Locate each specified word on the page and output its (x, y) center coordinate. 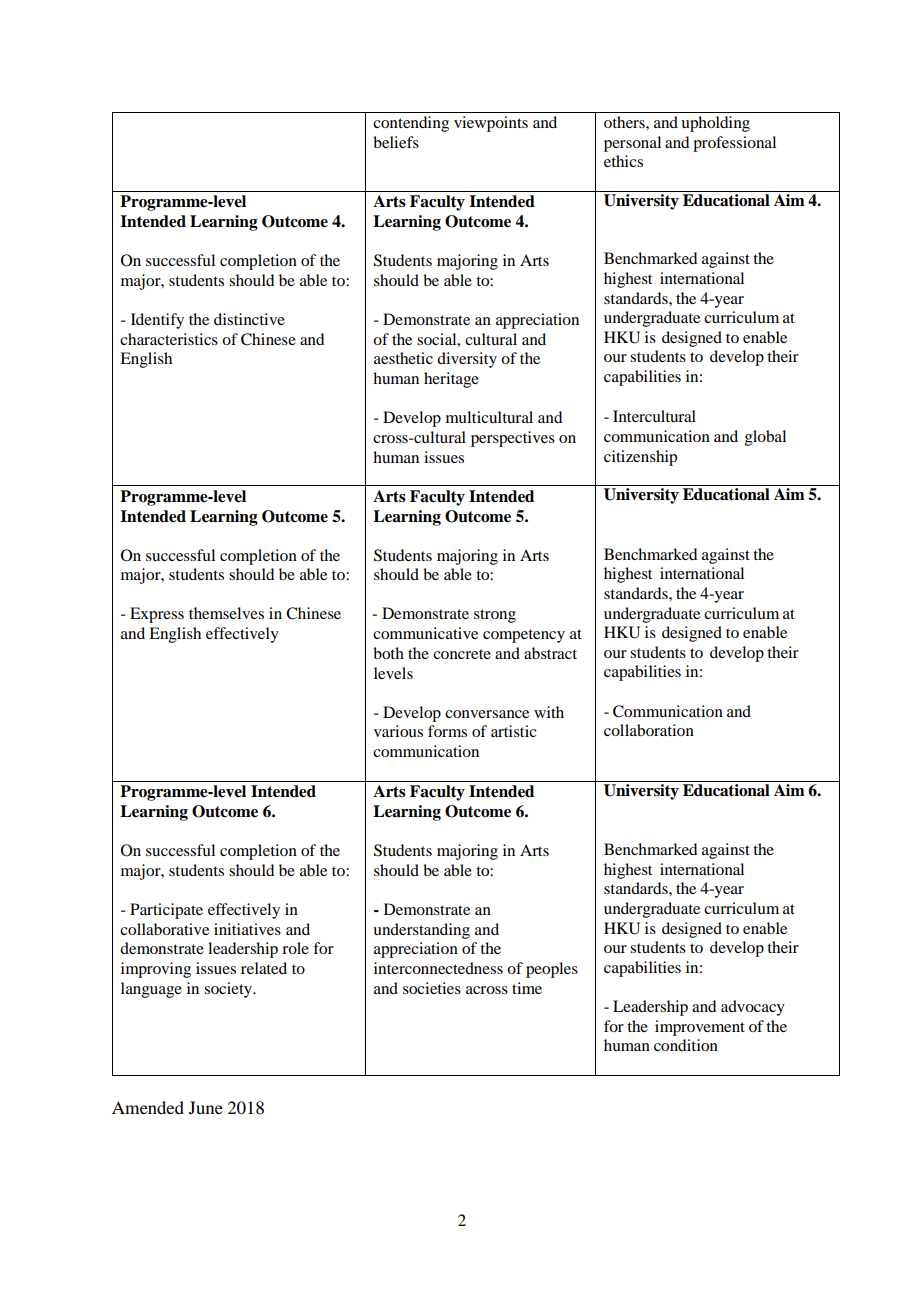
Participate (166, 911)
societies (432, 988)
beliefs (396, 142)
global (765, 438)
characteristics (169, 339)
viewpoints (491, 124)
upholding (715, 124)
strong (495, 616)
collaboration (649, 730)
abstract (550, 653)
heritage (451, 380)
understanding (421, 931)
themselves (226, 613)
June (206, 1107)
